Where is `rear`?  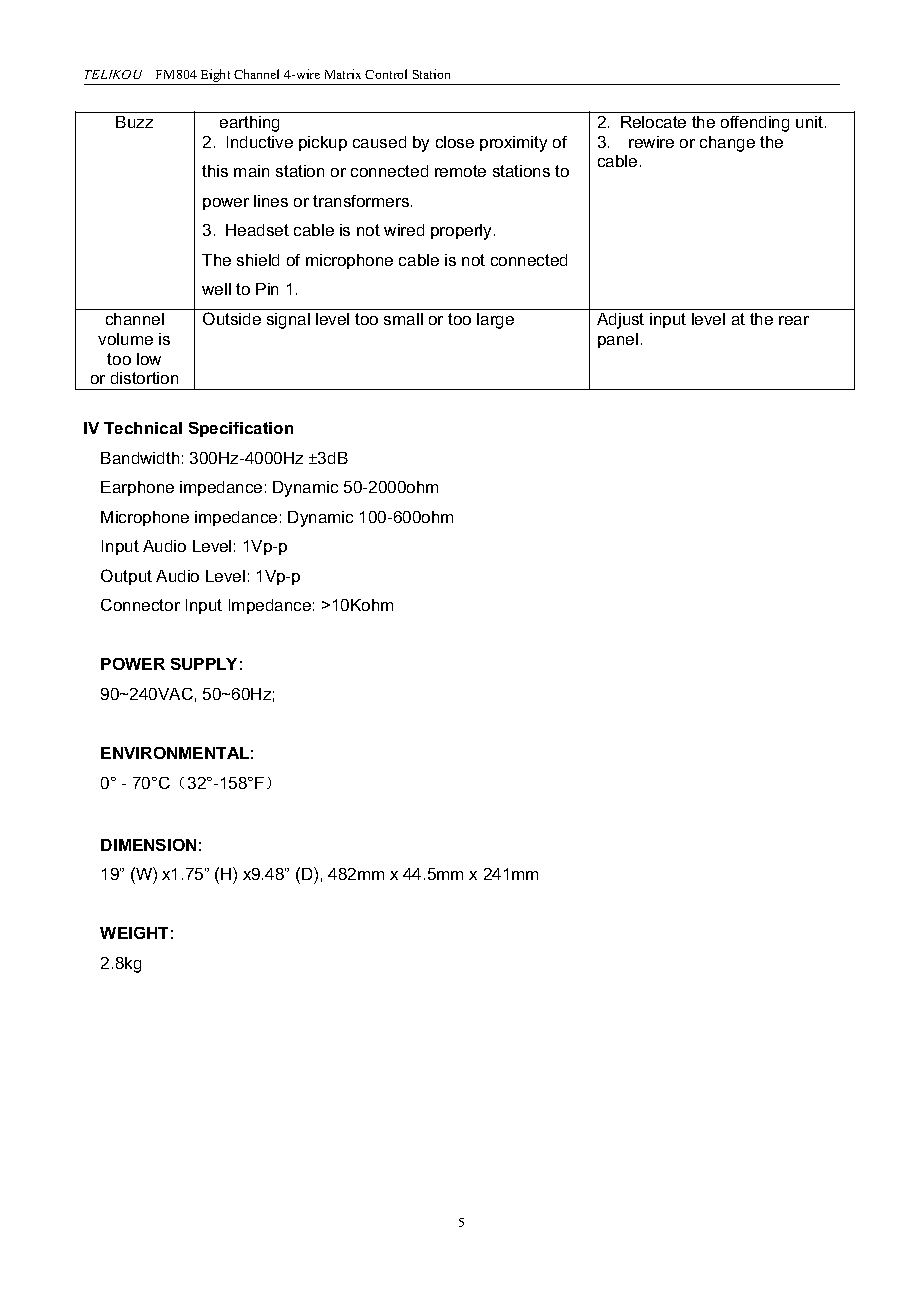 rear is located at coordinates (794, 320).
